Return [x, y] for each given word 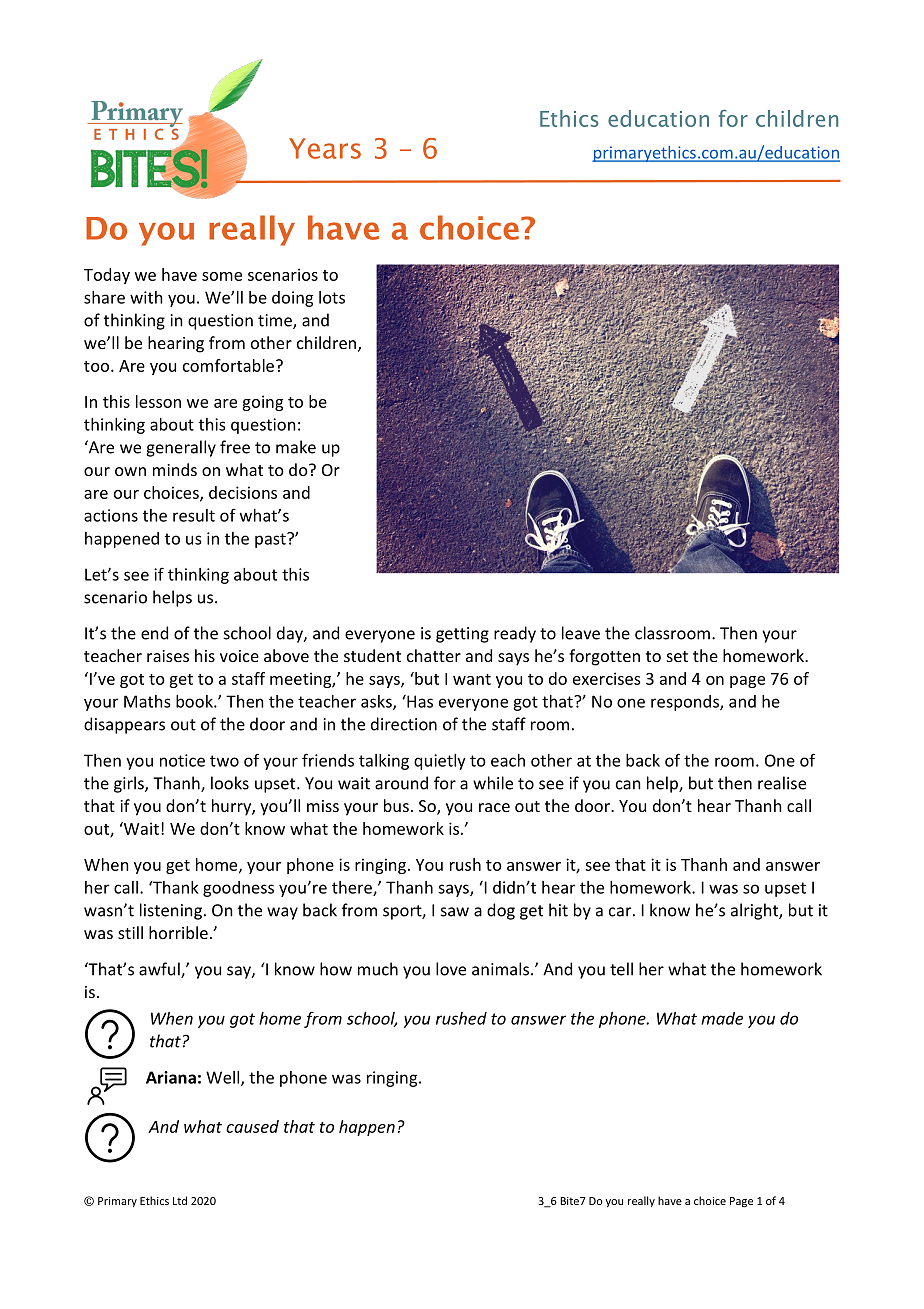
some [222, 276]
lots [332, 297]
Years [325, 148]
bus [396, 805]
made [722, 1018]
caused [252, 1126]
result [194, 515]
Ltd [180, 1200]
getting [462, 635]
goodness [238, 889]
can [628, 785]
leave [581, 633]
